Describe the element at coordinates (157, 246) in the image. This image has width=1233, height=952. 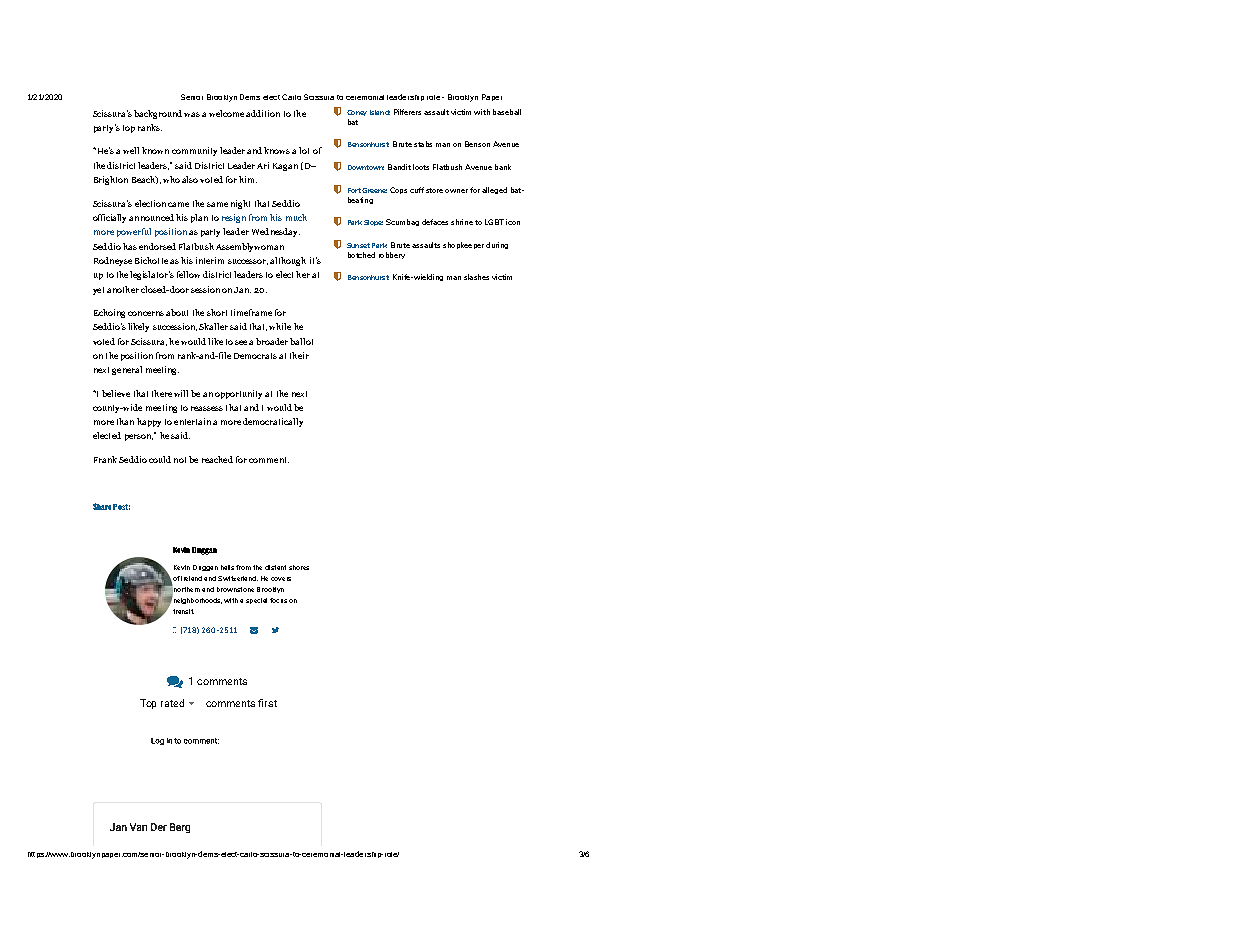
I see `endorsed` at that location.
